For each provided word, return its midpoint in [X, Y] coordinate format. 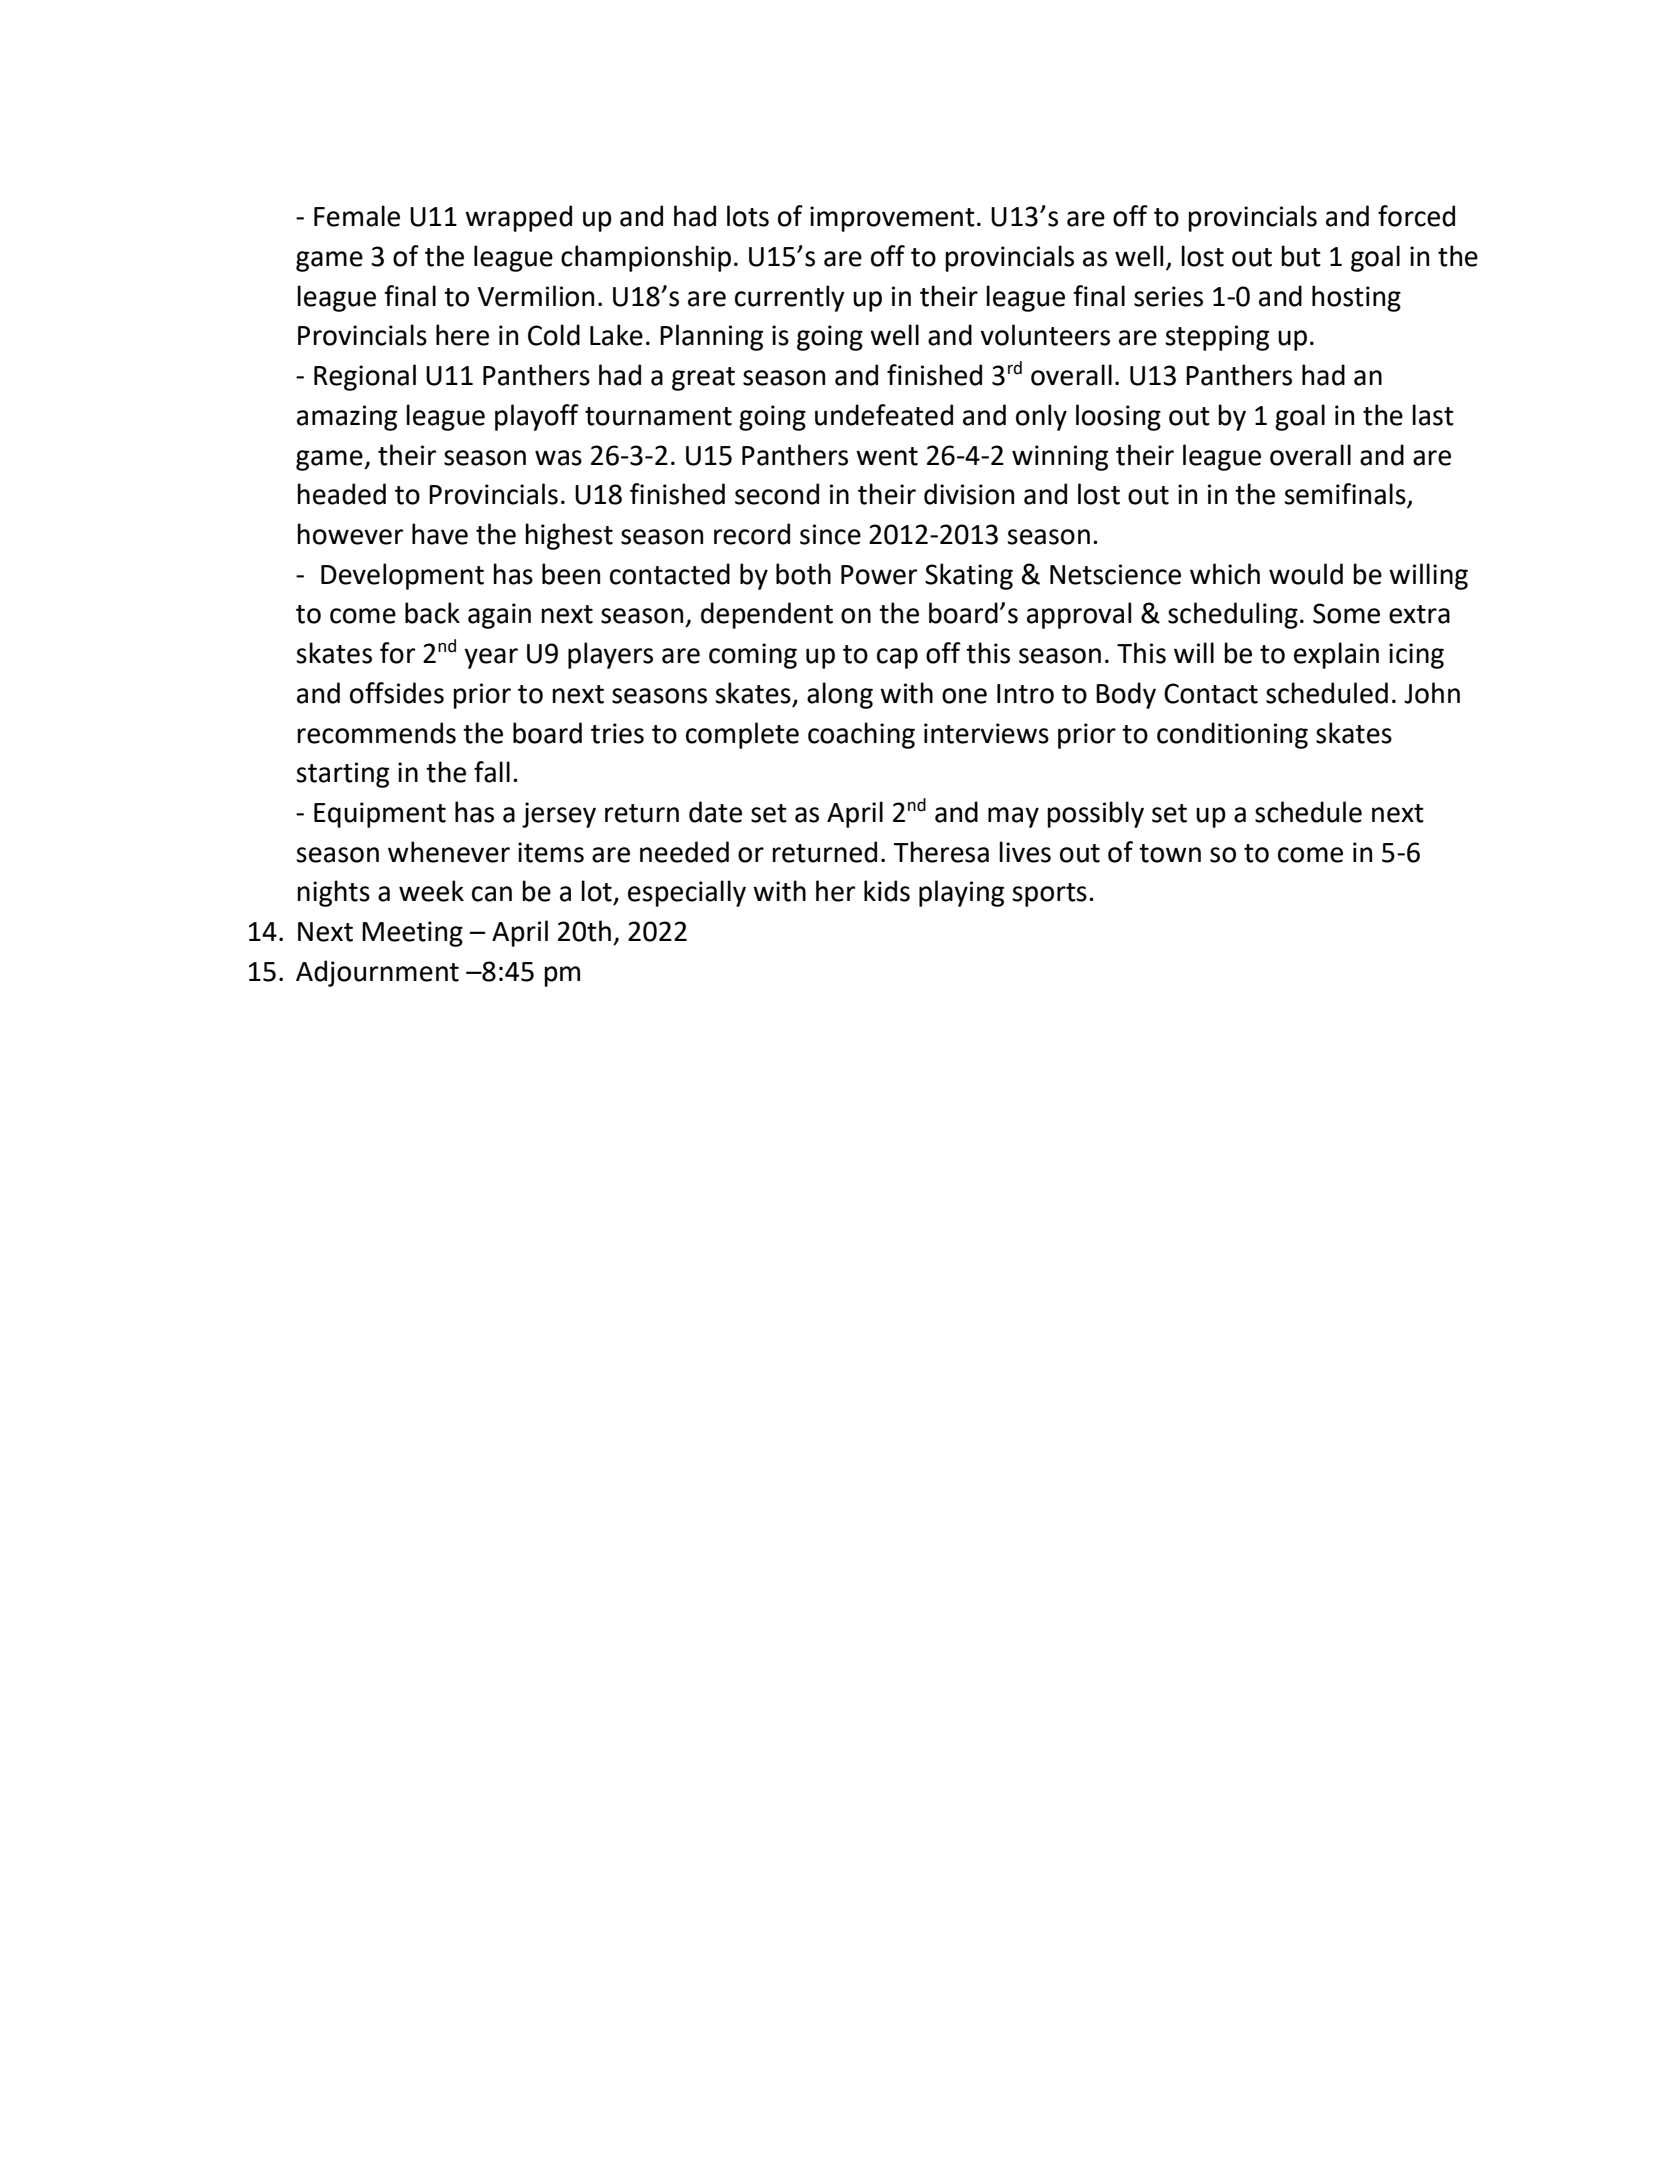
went [887, 456]
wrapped [518, 218]
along [840, 695]
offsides [397, 693]
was [558, 458]
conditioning [1232, 735]
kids [887, 891]
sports [1049, 895]
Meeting [412, 934]
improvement [892, 219]
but [1301, 256]
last [1433, 415]
